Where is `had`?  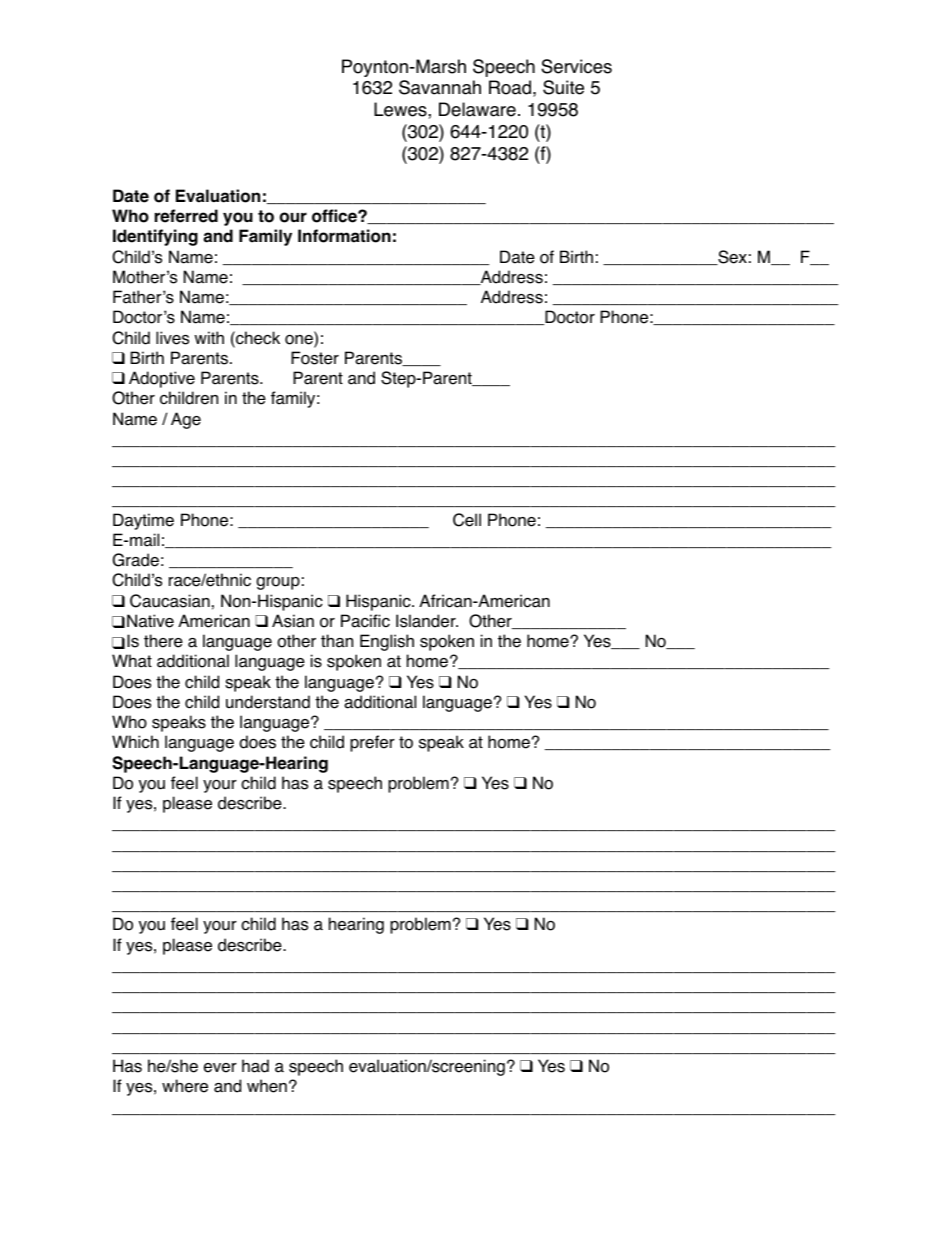
had is located at coordinates (255, 1066).
